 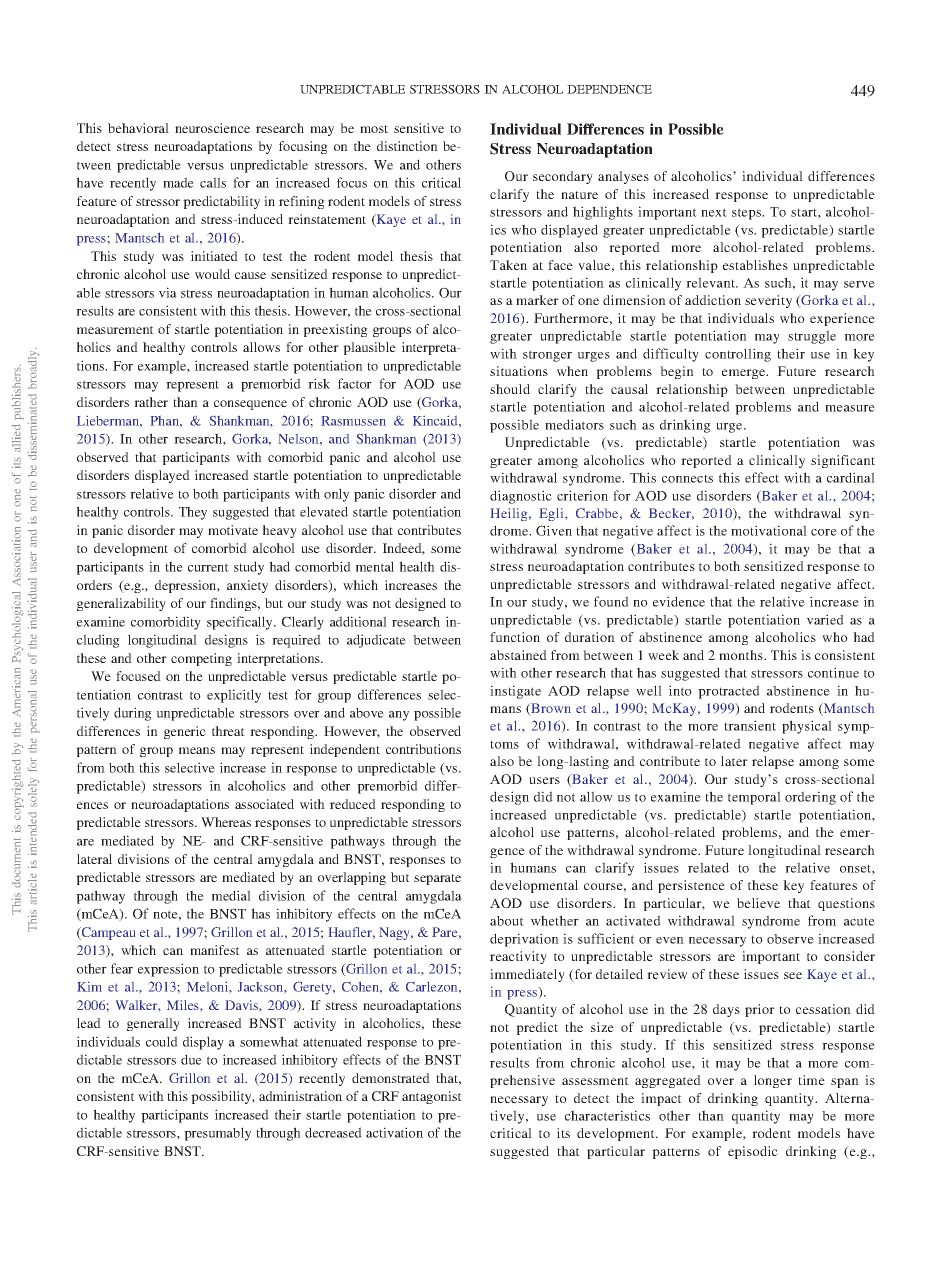 What do you see at coordinates (212, 128) in the image?
I see `neuroscience` at bounding box center [212, 128].
